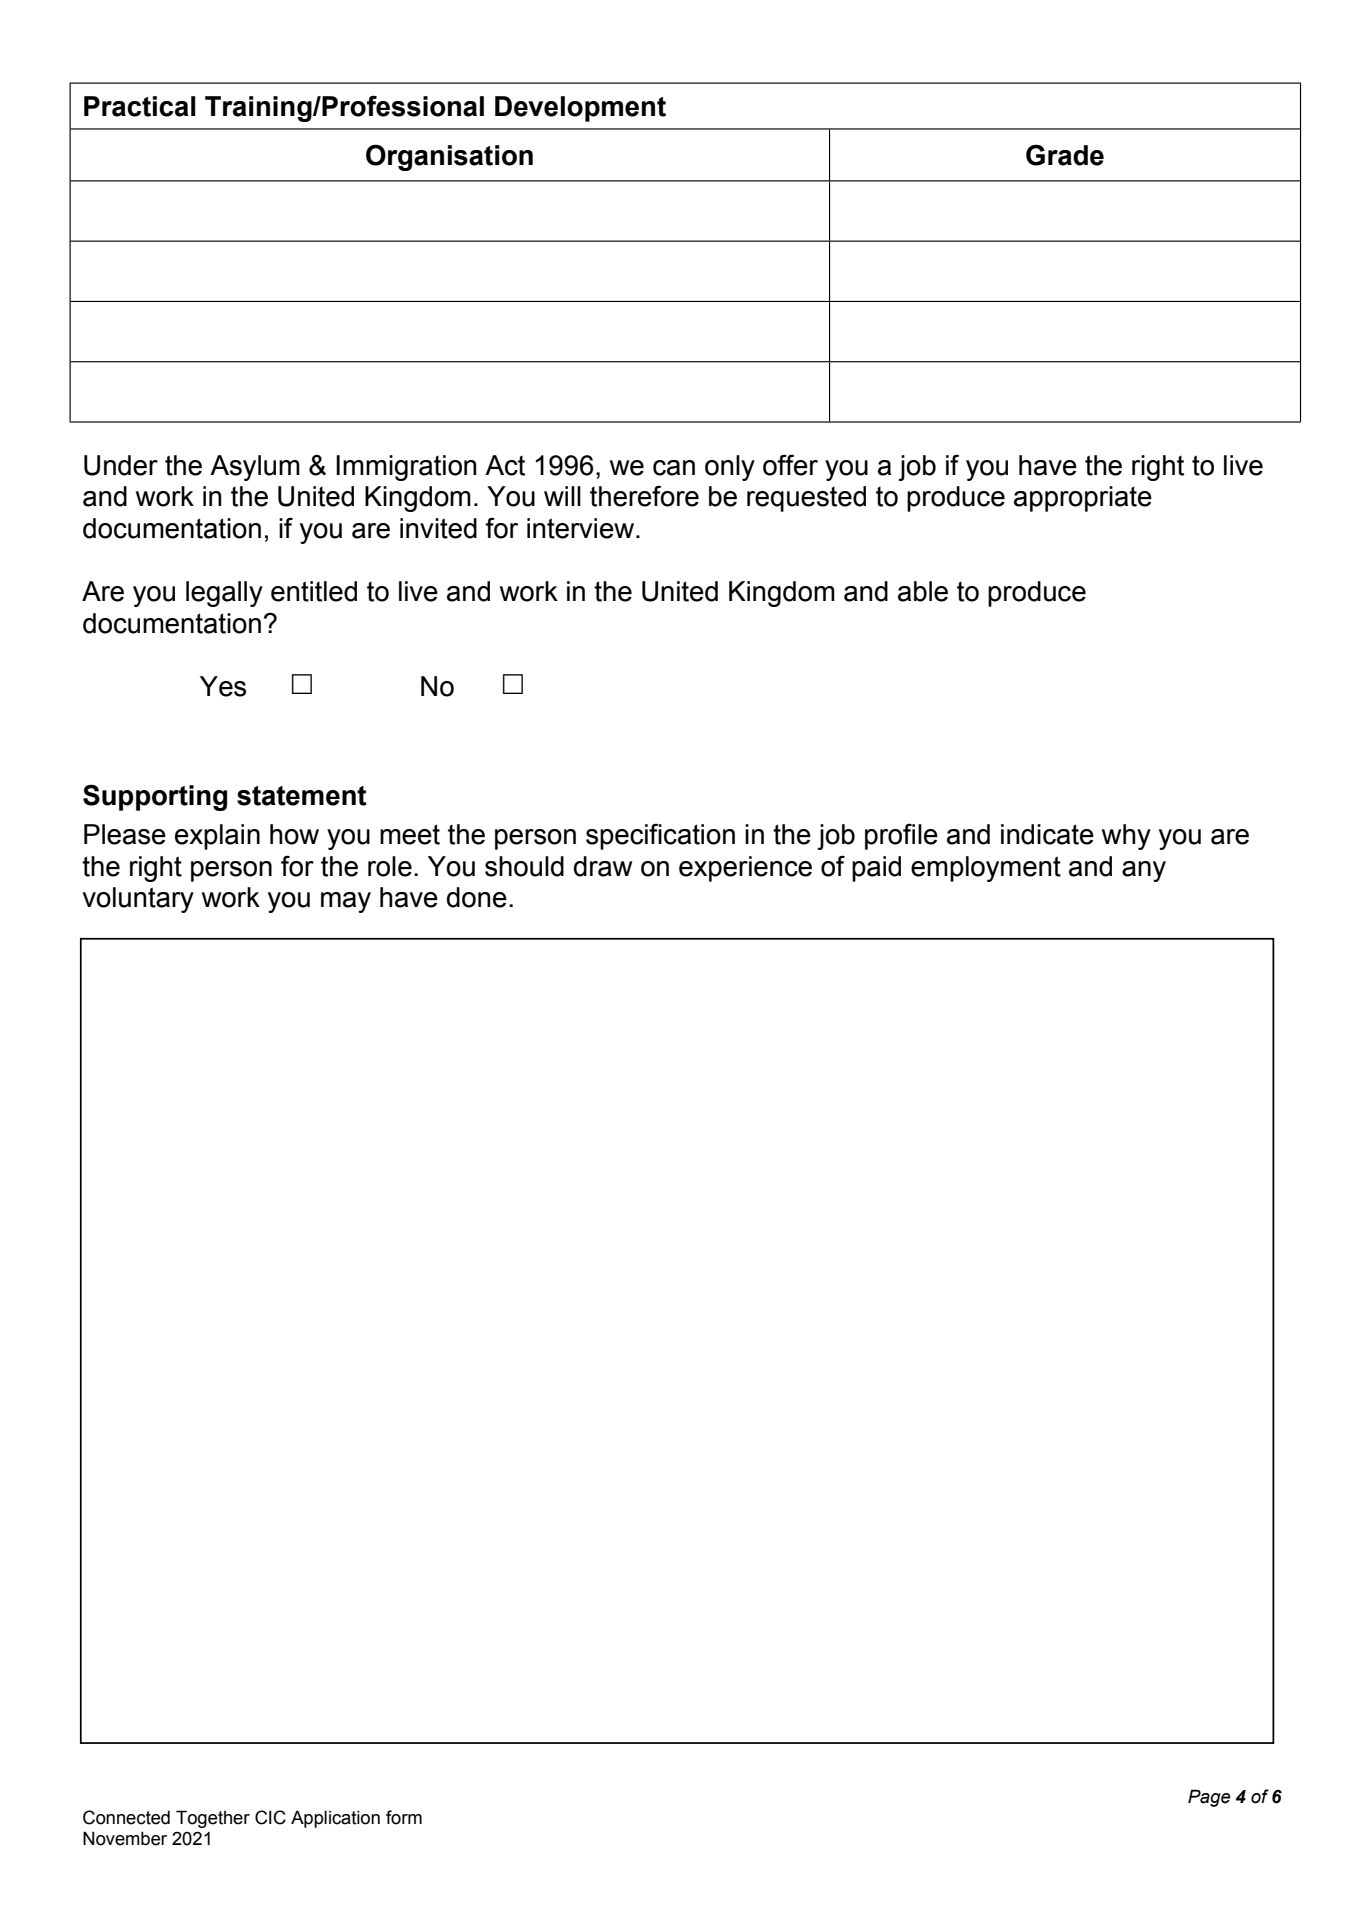 The height and width of the document is (1930, 1364). Describe the element at coordinates (580, 109) in the document. I see `Development` at that location.
